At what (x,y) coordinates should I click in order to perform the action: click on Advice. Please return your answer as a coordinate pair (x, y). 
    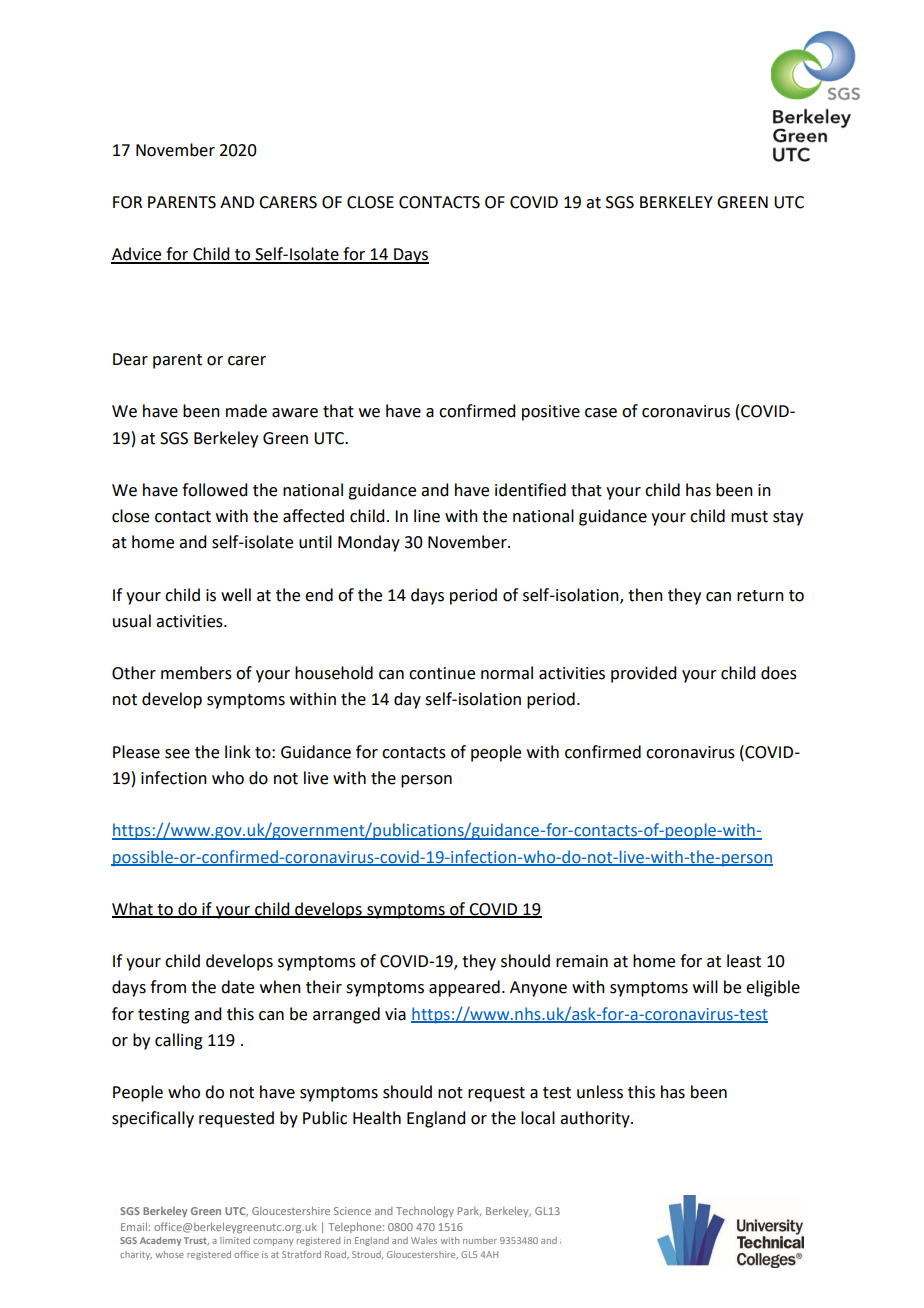
    Looking at the image, I should click on (137, 255).
